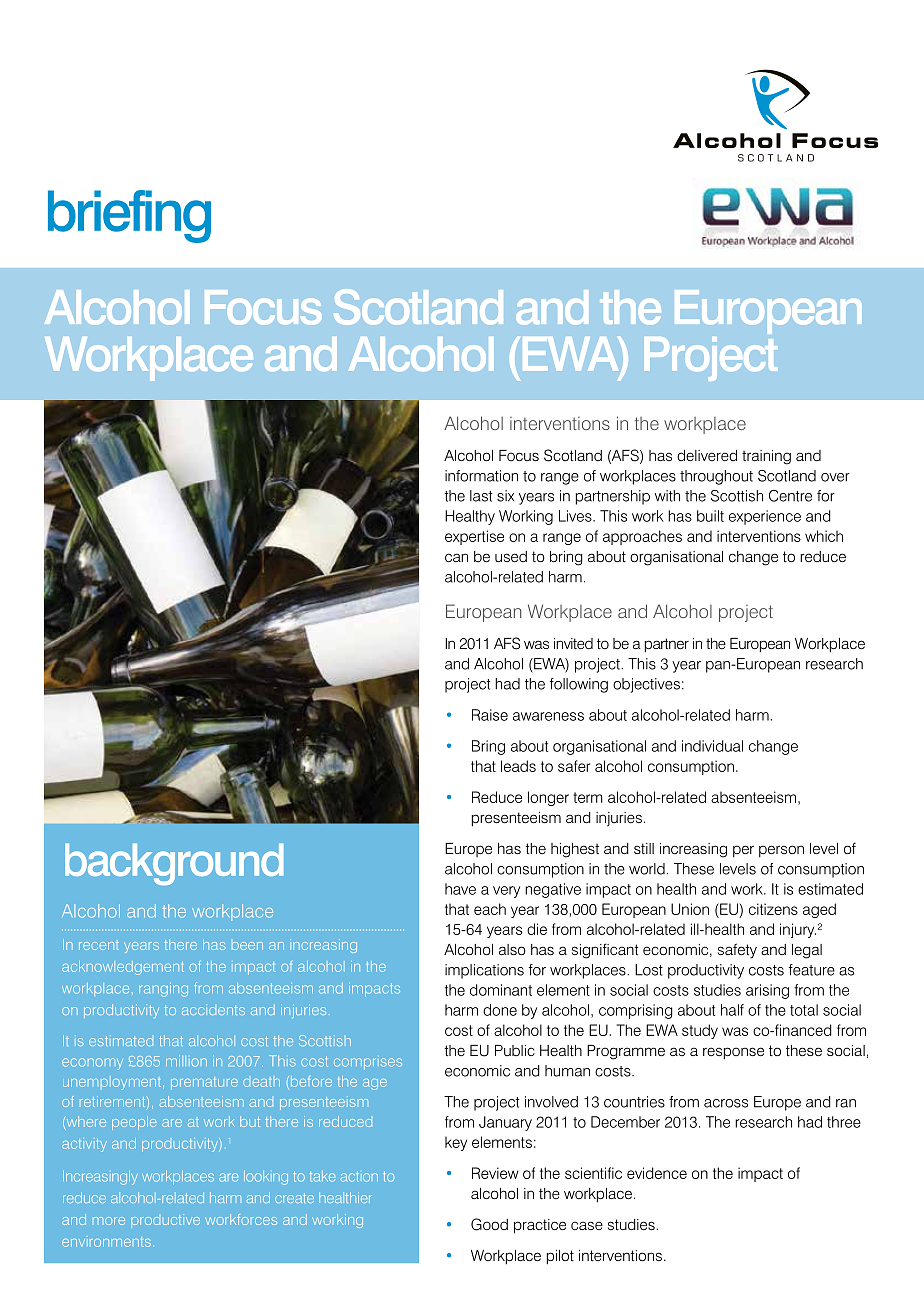 The width and height of the document is (924, 1308). Describe the element at coordinates (481, 476) in the document. I see `information` at that location.
